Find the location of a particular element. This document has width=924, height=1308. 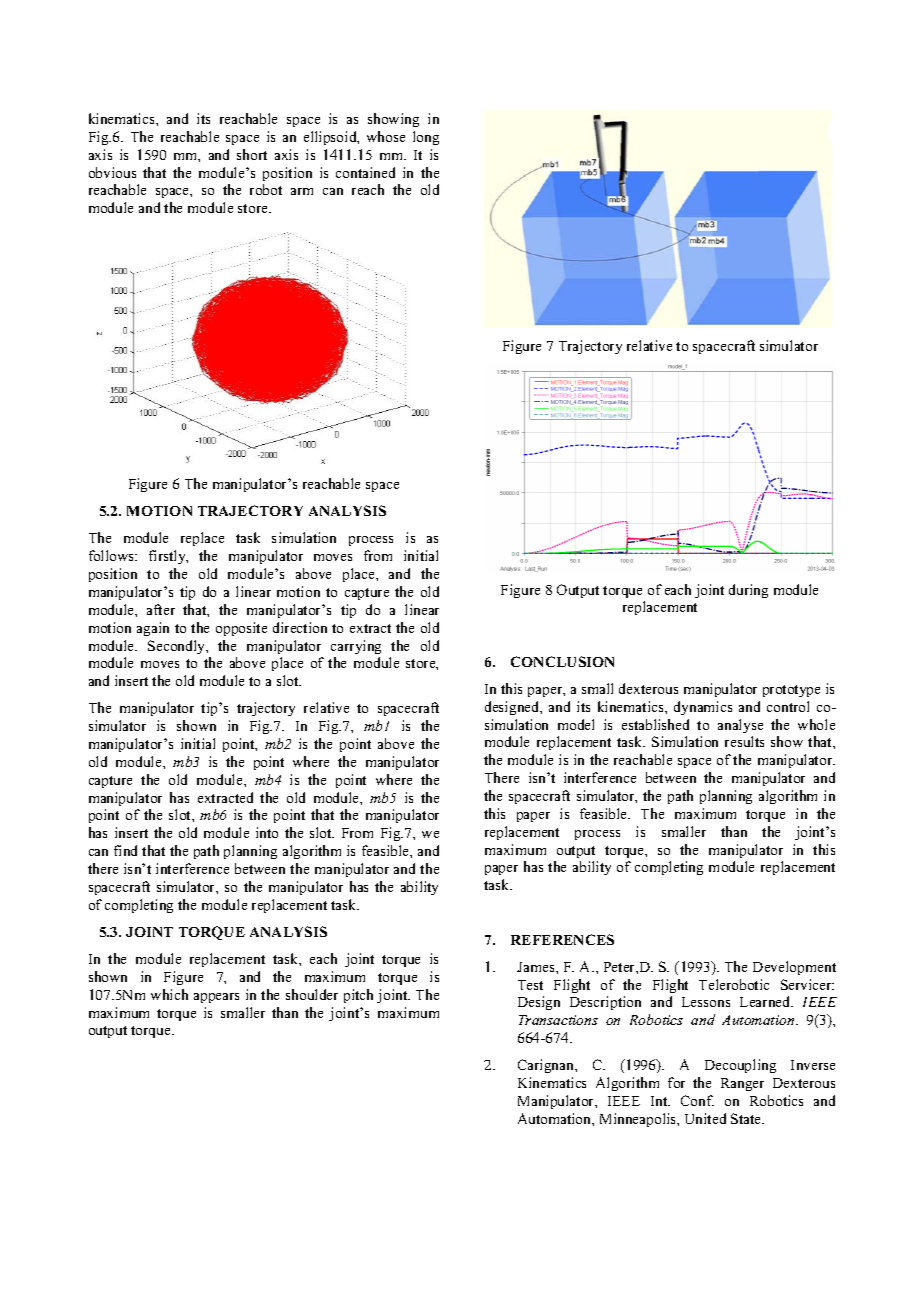

appears is located at coordinates (216, 998).
